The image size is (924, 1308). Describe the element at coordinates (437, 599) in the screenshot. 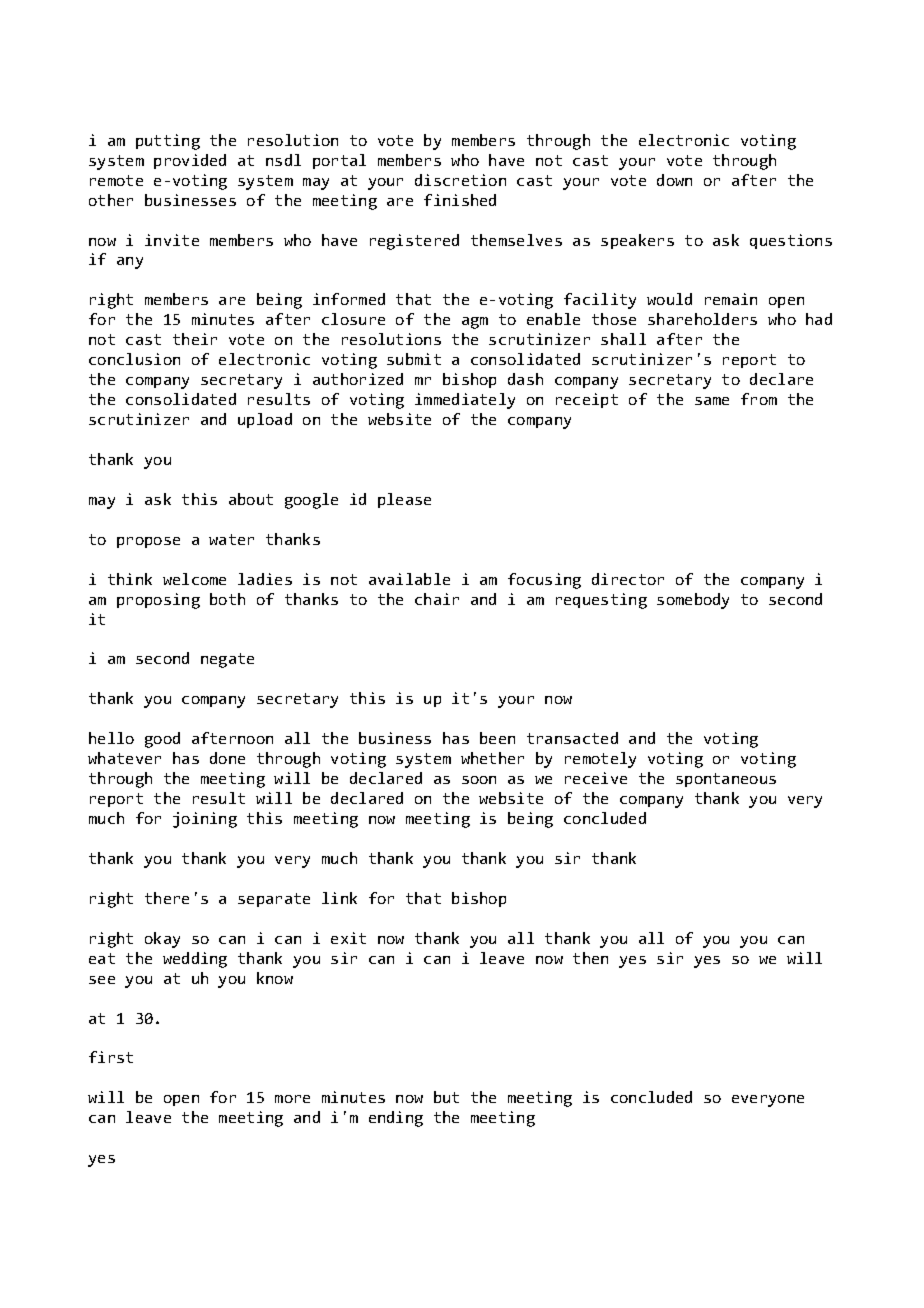

I see `chair` at that location.
